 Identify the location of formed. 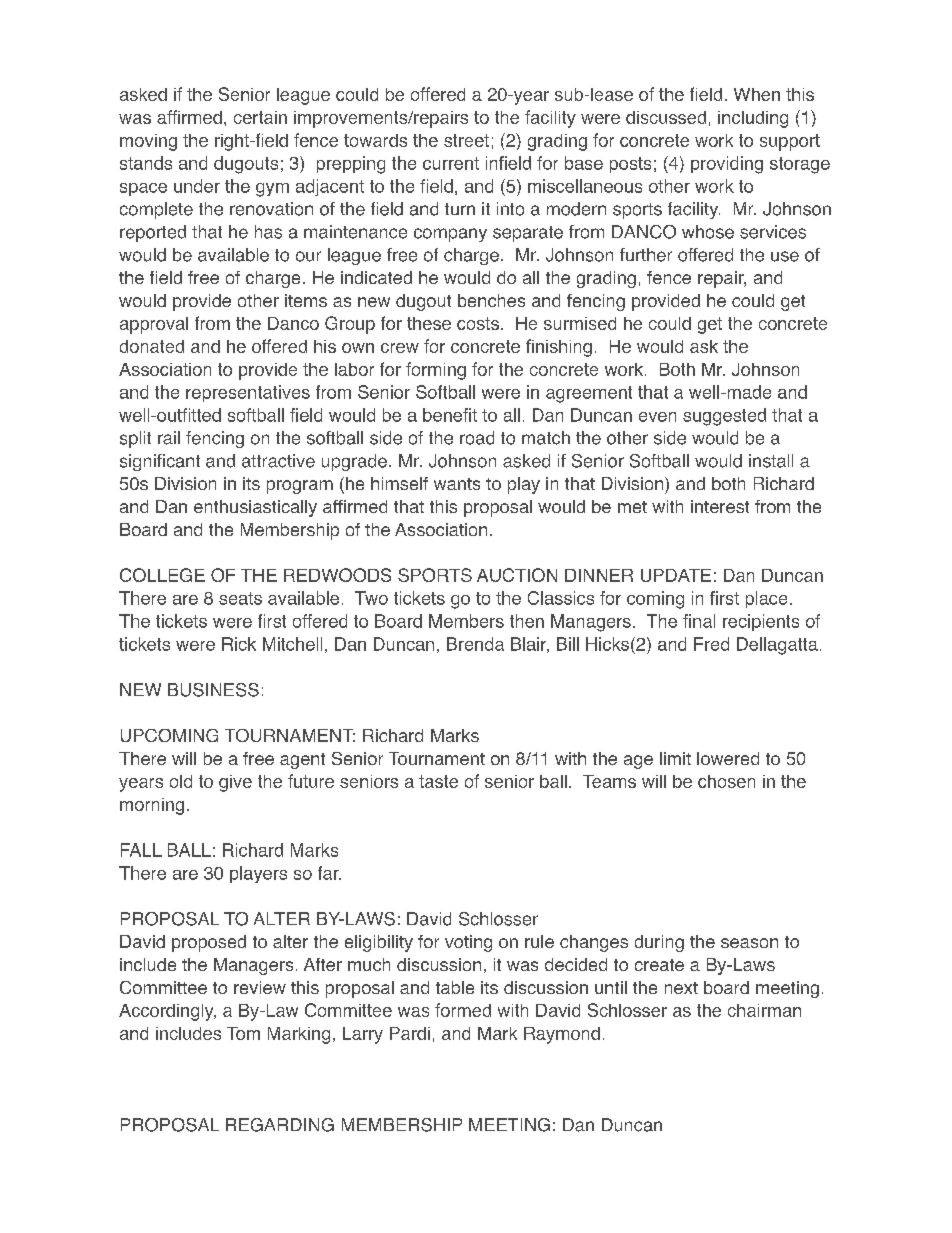
(463, 1010).
